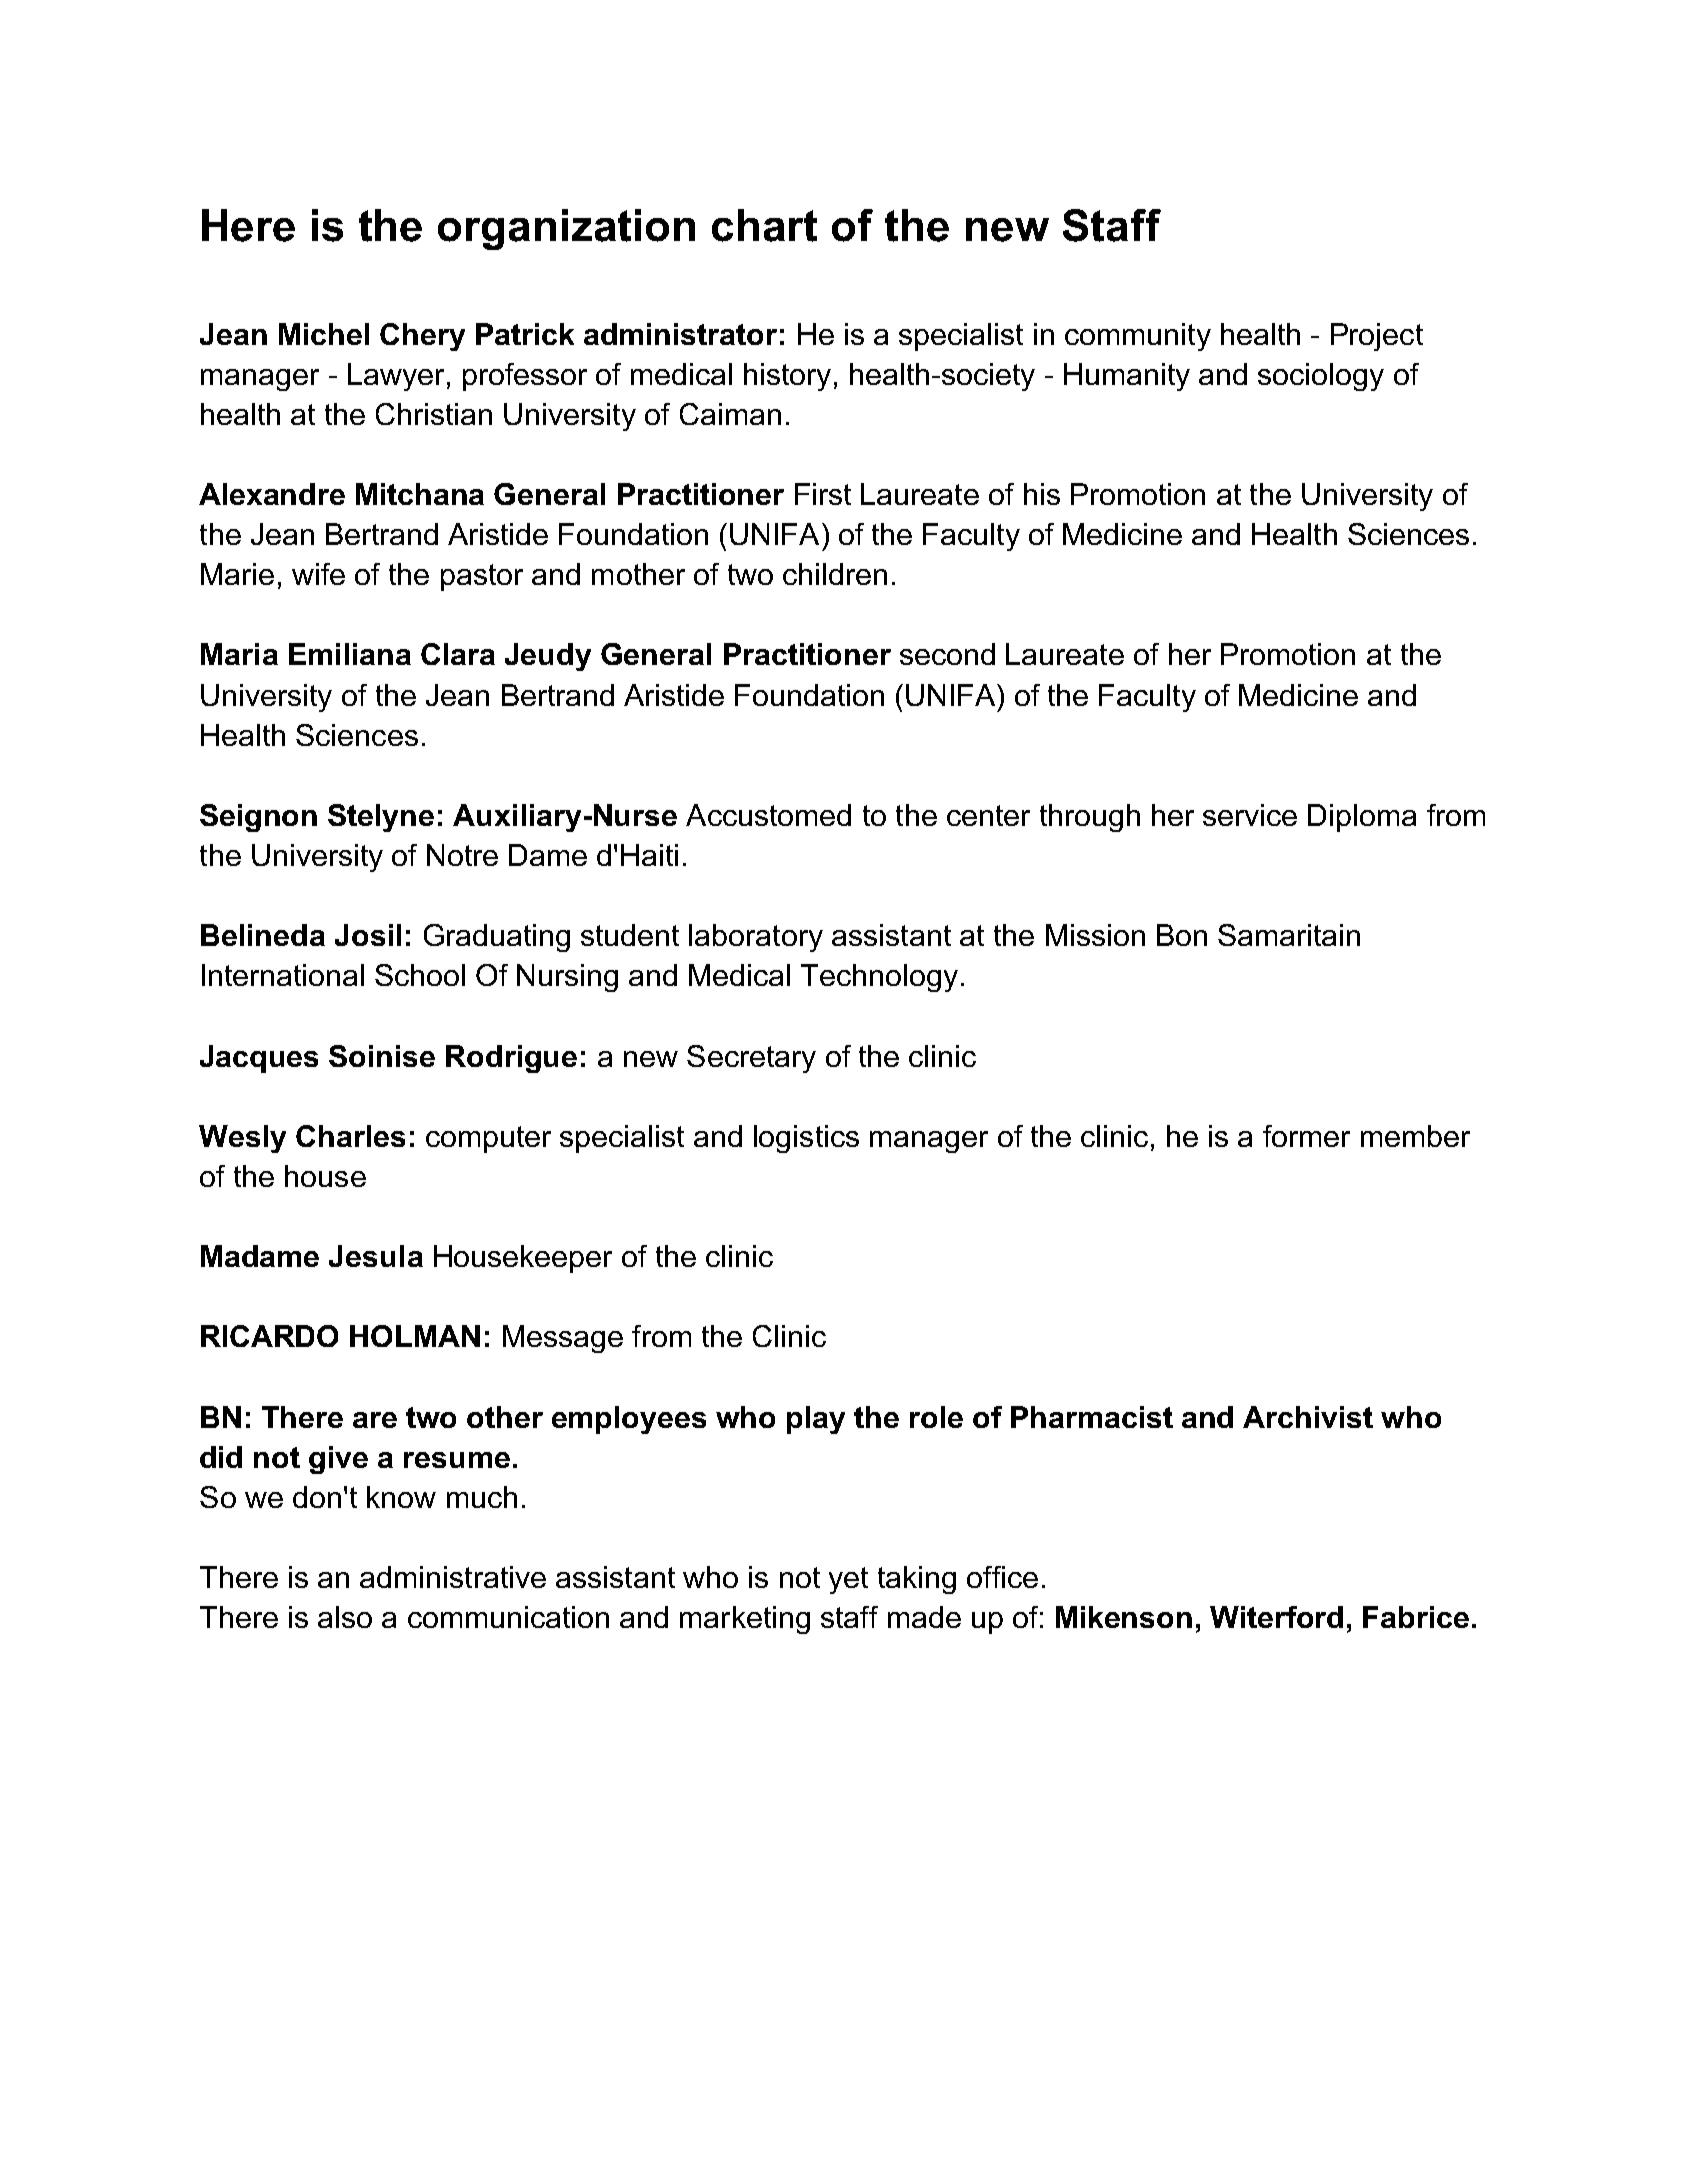 The image size is (1687, 2184). Describe the element at coordinates (1306, 1136) in the screenshot. I see `former` at that location.
